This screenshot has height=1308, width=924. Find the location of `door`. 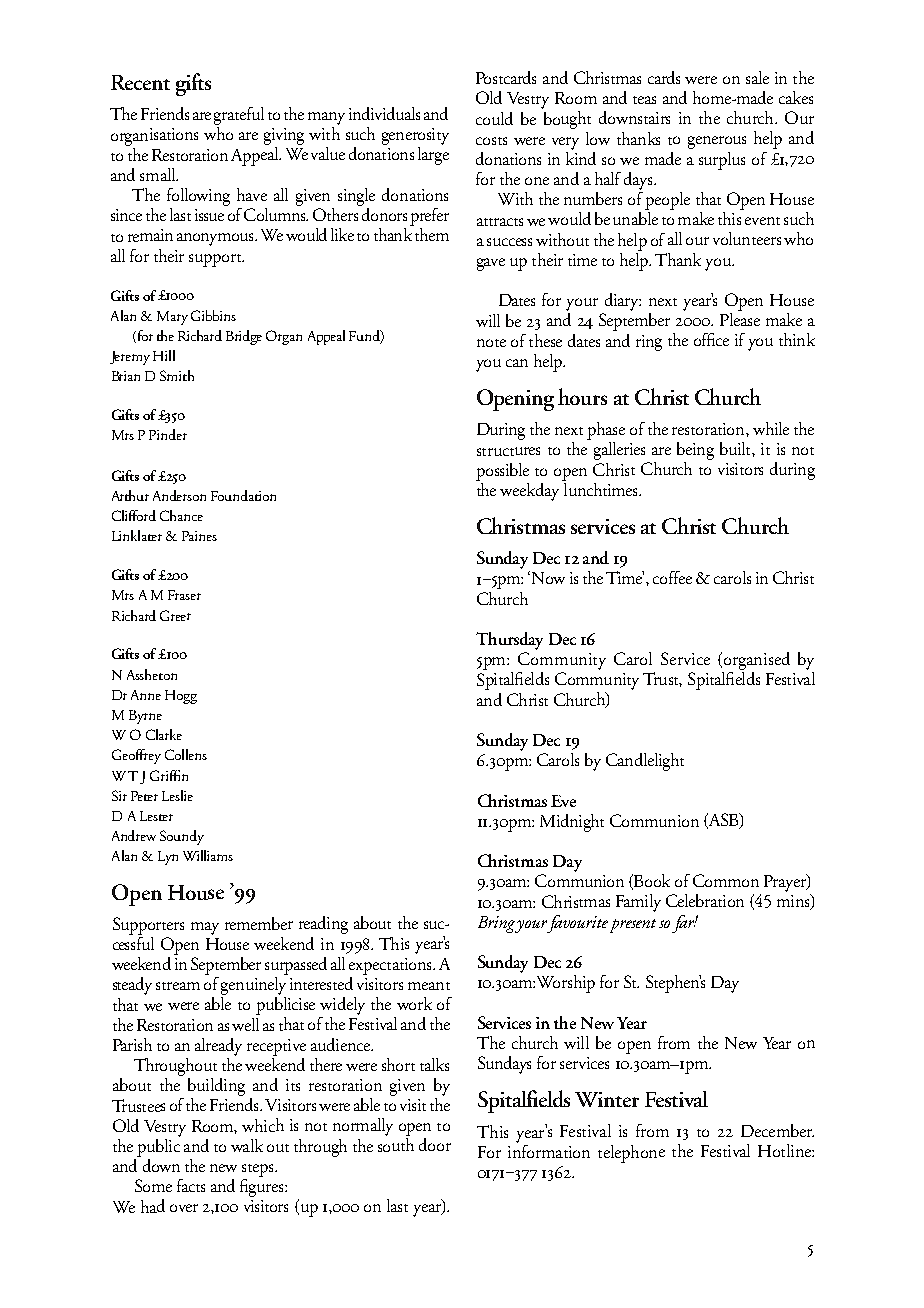

door is located at coordinates (435, 1144).
